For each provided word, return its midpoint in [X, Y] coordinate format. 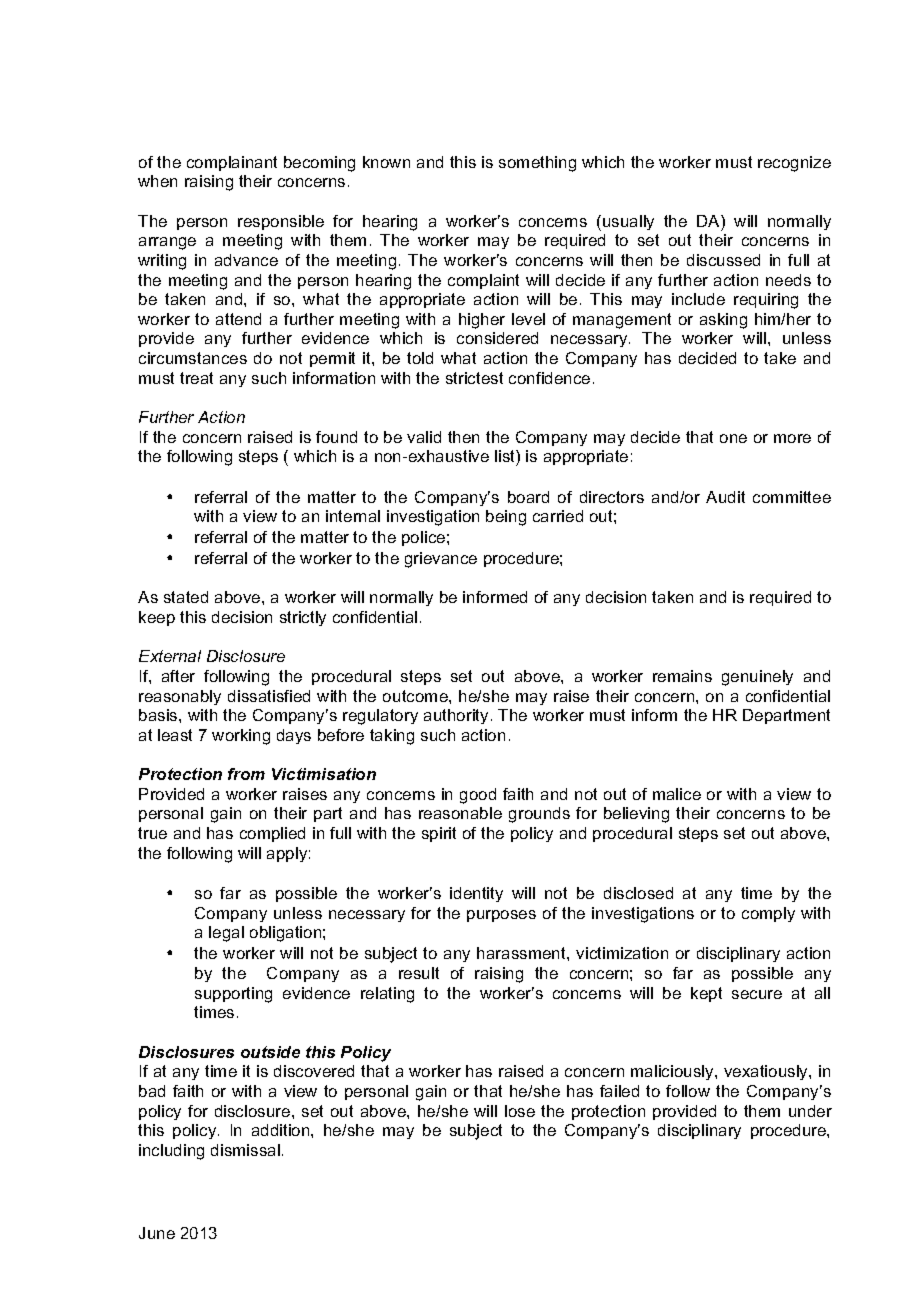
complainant [232, 163]
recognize [794, 164]
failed [619, 1091]
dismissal [245, 1150]
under [810, 1111]
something [537, 164]
